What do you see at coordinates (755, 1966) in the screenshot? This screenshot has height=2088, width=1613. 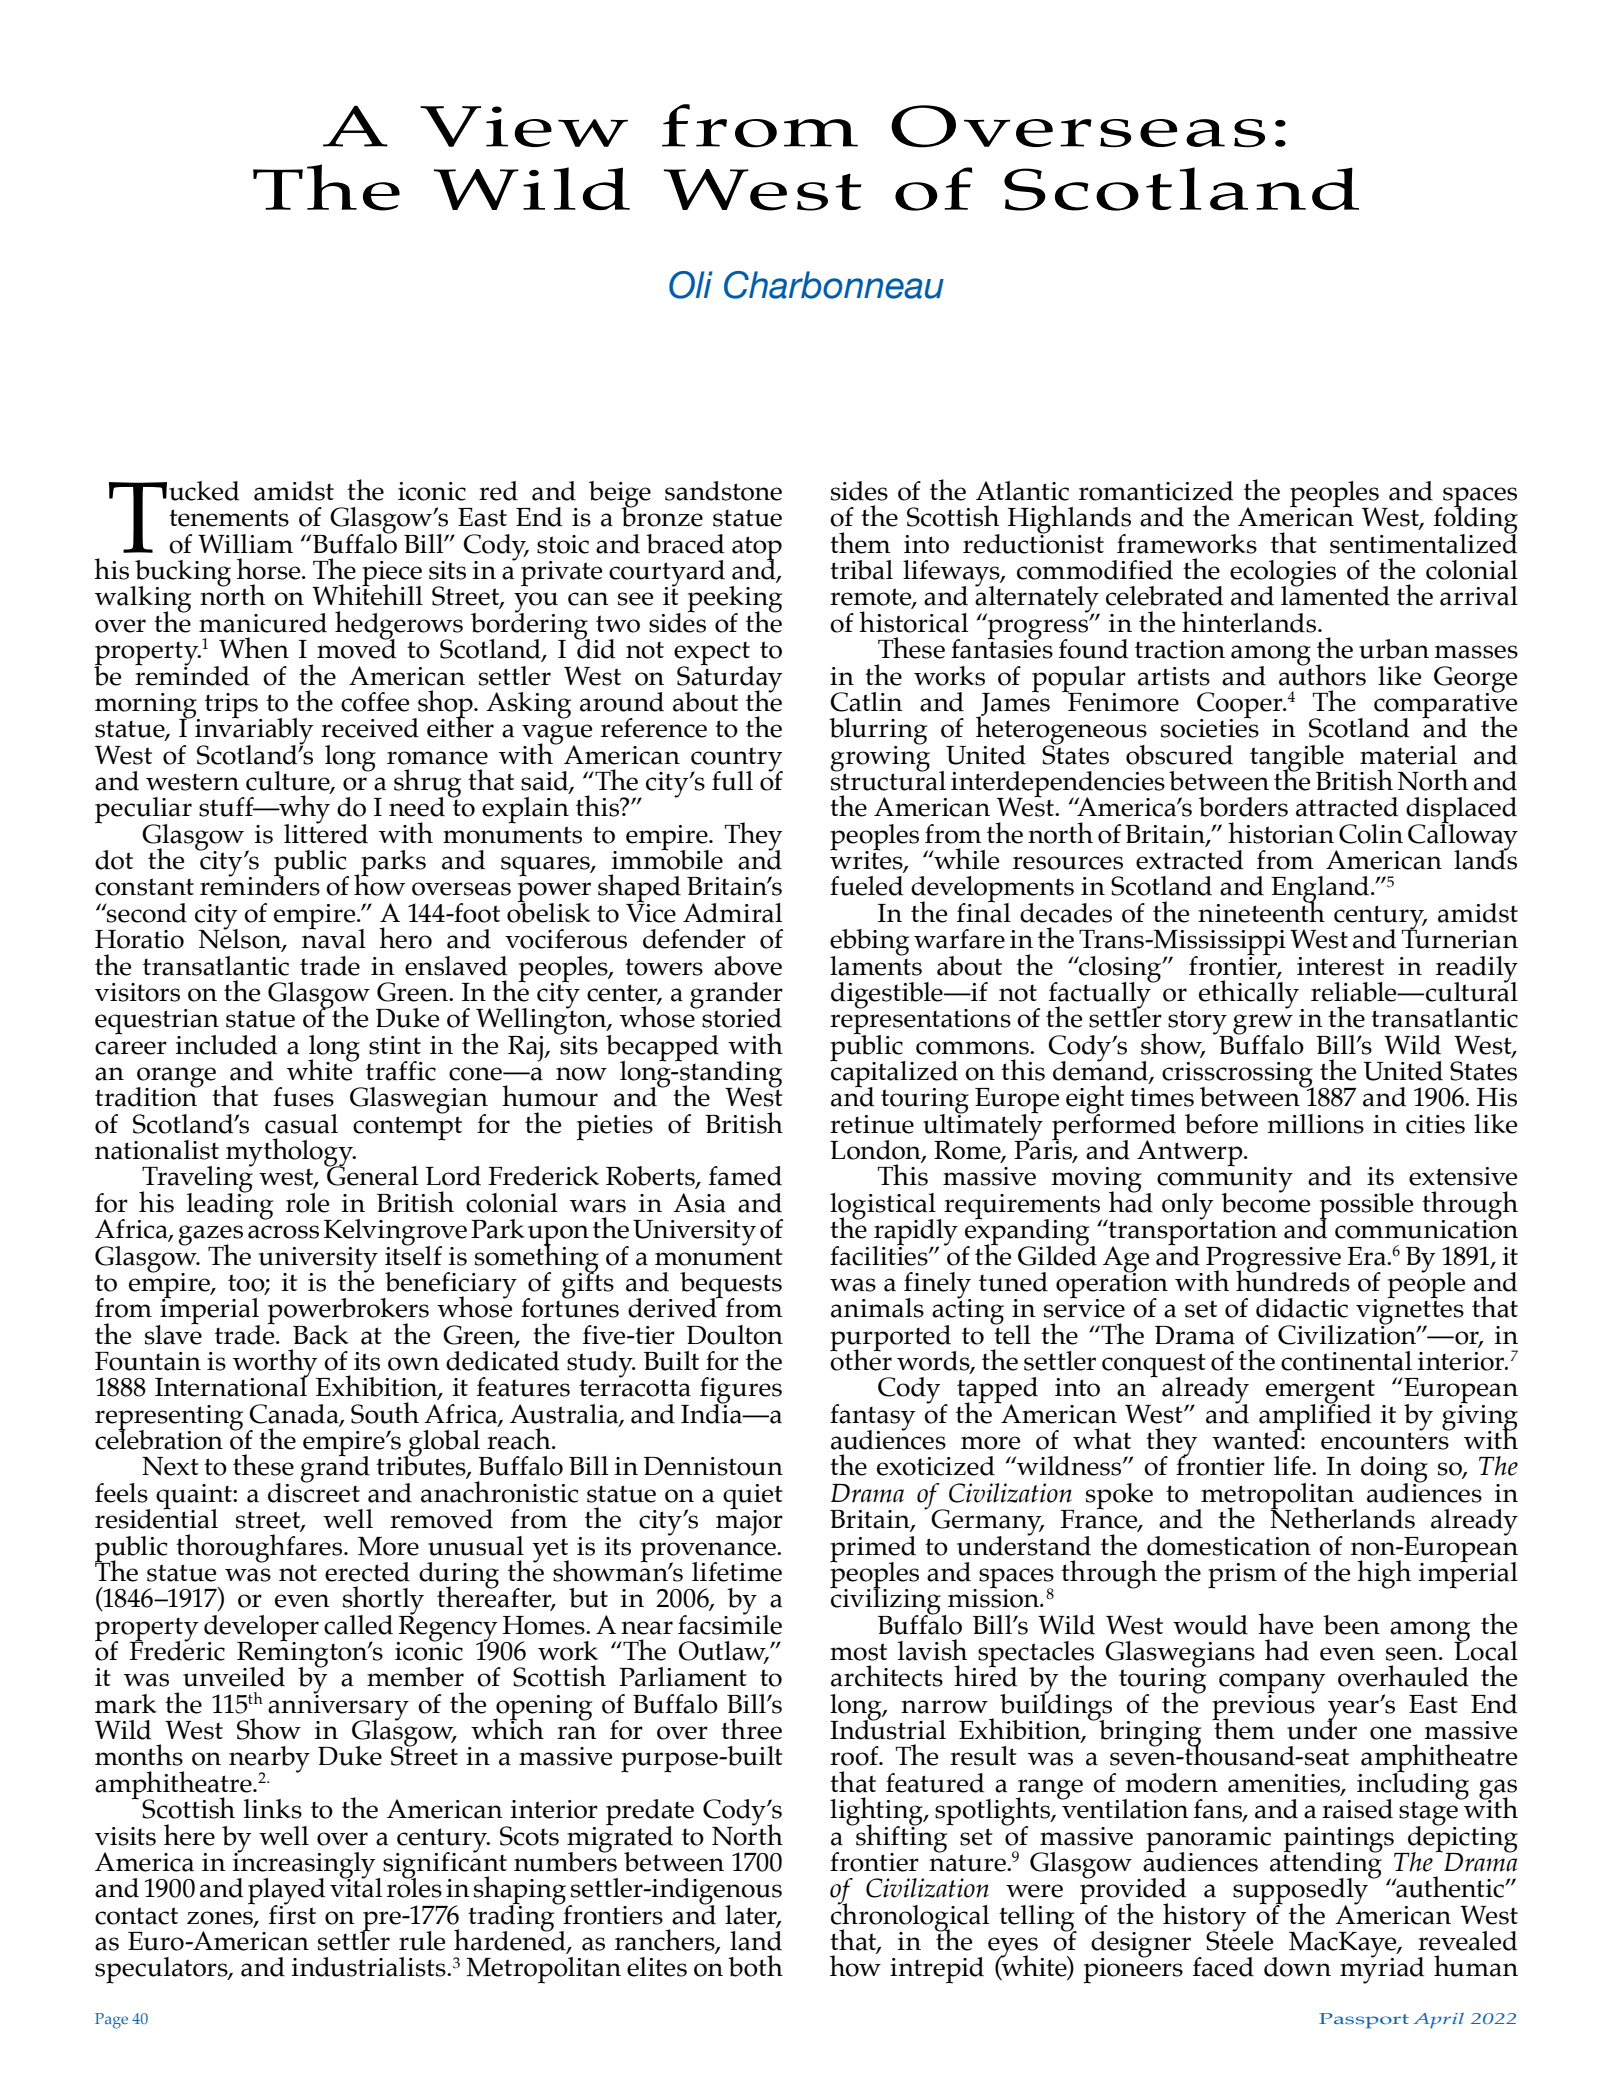 I see `both` at bounding box center [755, 1966].
